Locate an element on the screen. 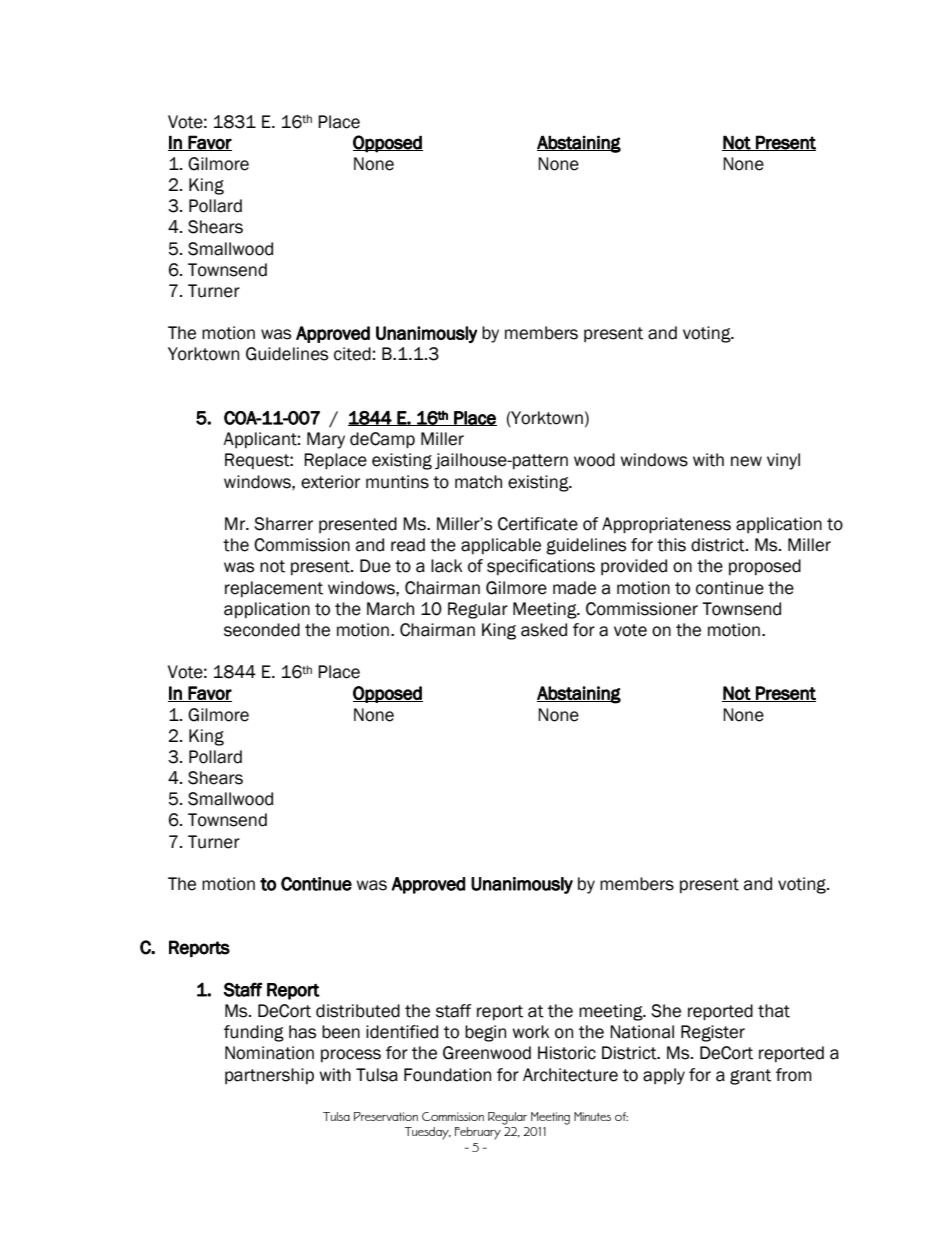 This screenshot has height=1233, width=952. cited is located at coordinates (352, 354).
